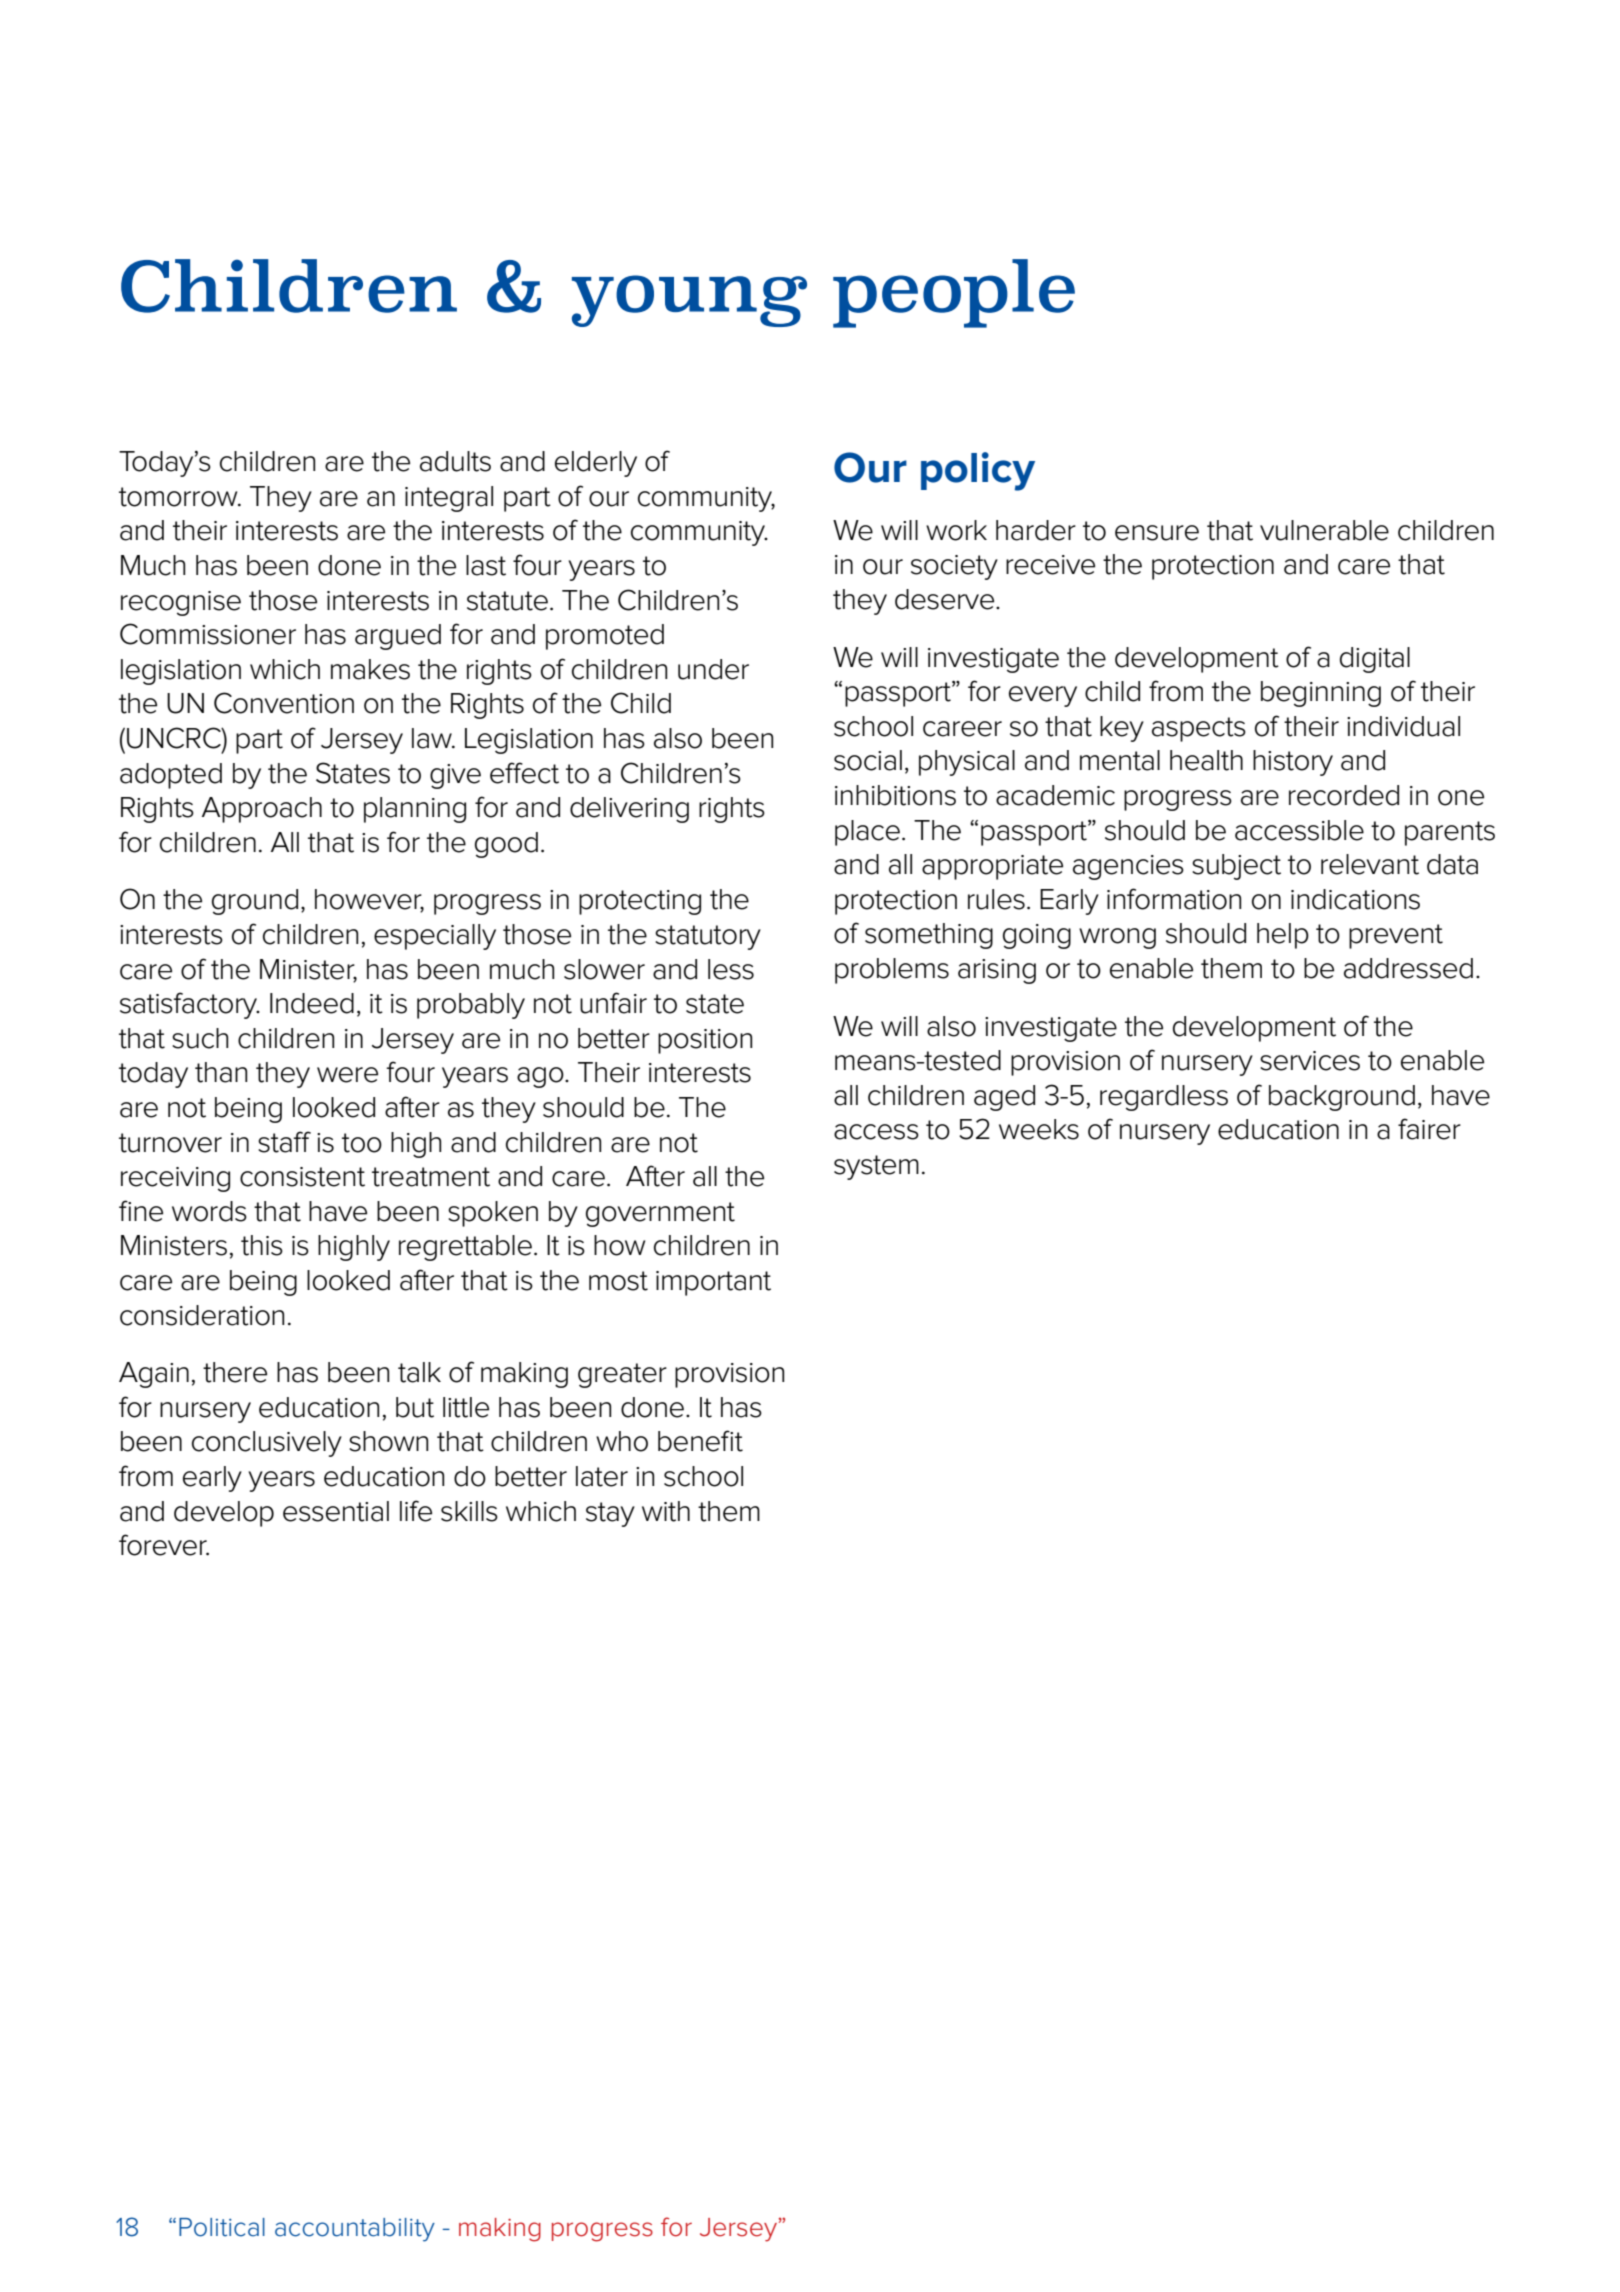  Describe the element at coordinates (1324, 530) in the screenshot. I see `vulnerable` at that location.
